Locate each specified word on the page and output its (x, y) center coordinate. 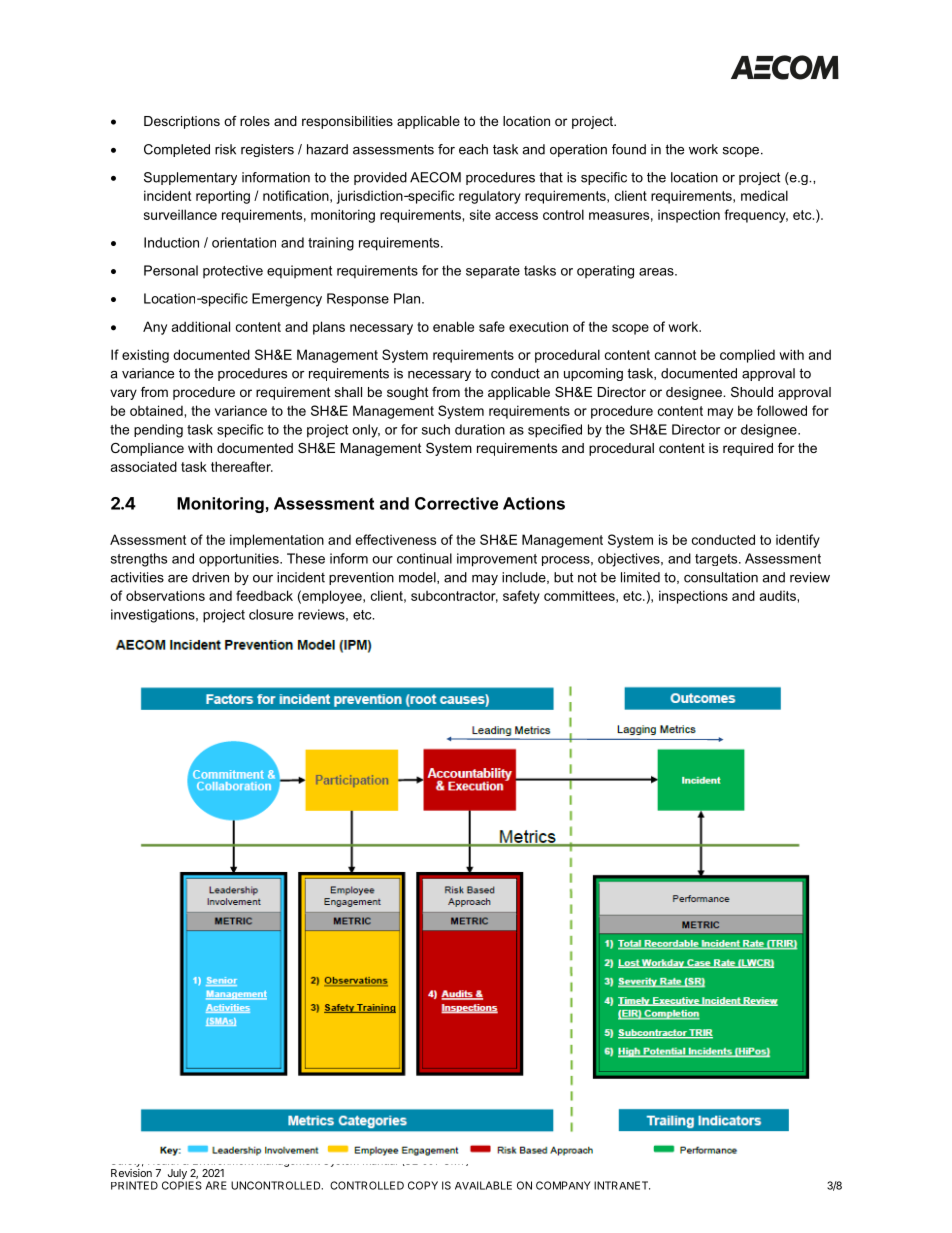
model (418, 578)
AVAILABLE (483, 1185)
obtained (156, 410)
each (473, 149)
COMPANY (563, 1185)
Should (752, 392)
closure (271, 614)
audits (778, 595)
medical (764, 195)
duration (480, 429)
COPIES (182, 1184)
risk (225, 149)
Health (163, 1159)
